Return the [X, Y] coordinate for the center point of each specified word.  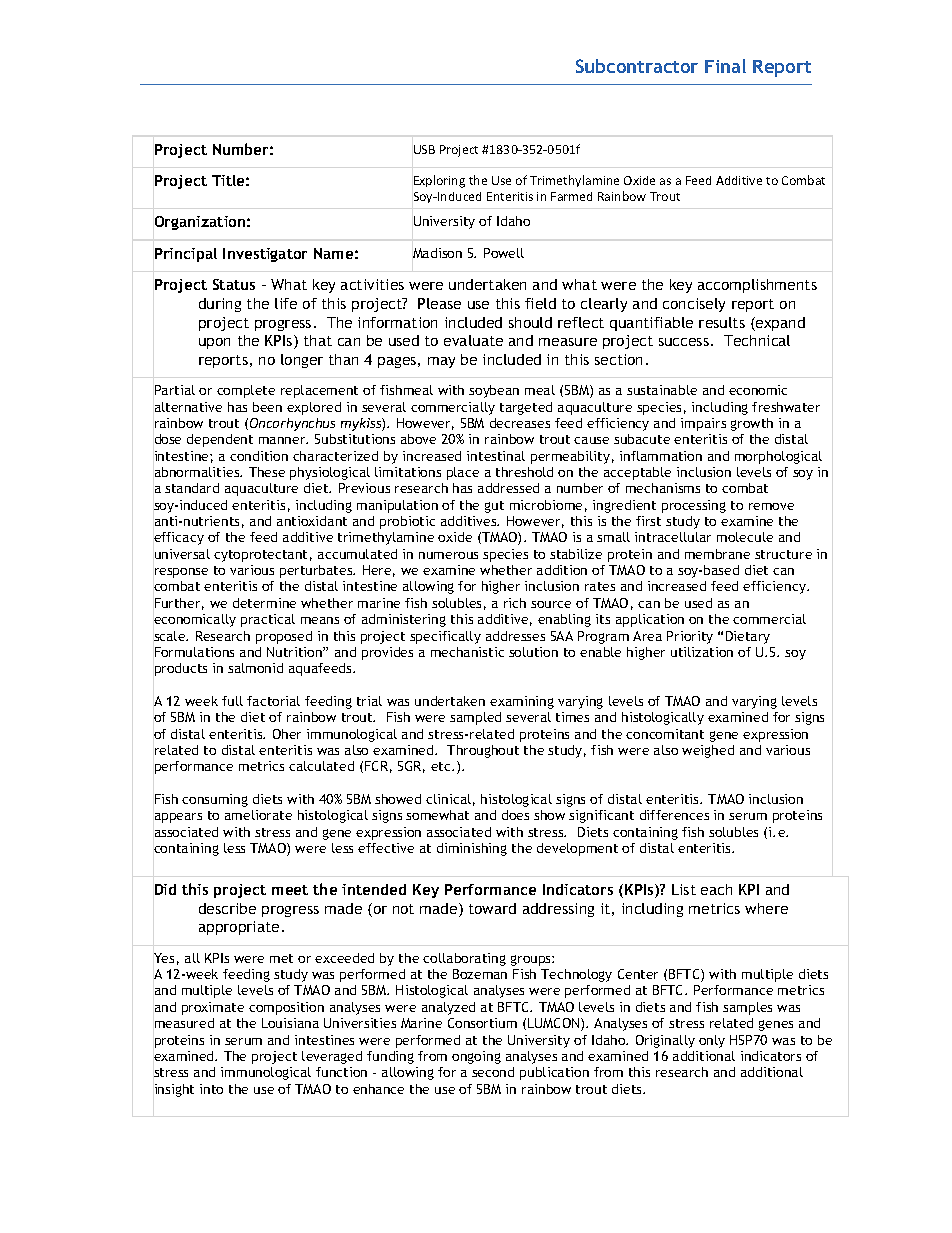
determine [264, 603]
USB [424, 149]
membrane [717, 554]
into [211, 1089]
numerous [448, 555]
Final [725, 66]
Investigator [265, 255]
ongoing [476, 1057]
